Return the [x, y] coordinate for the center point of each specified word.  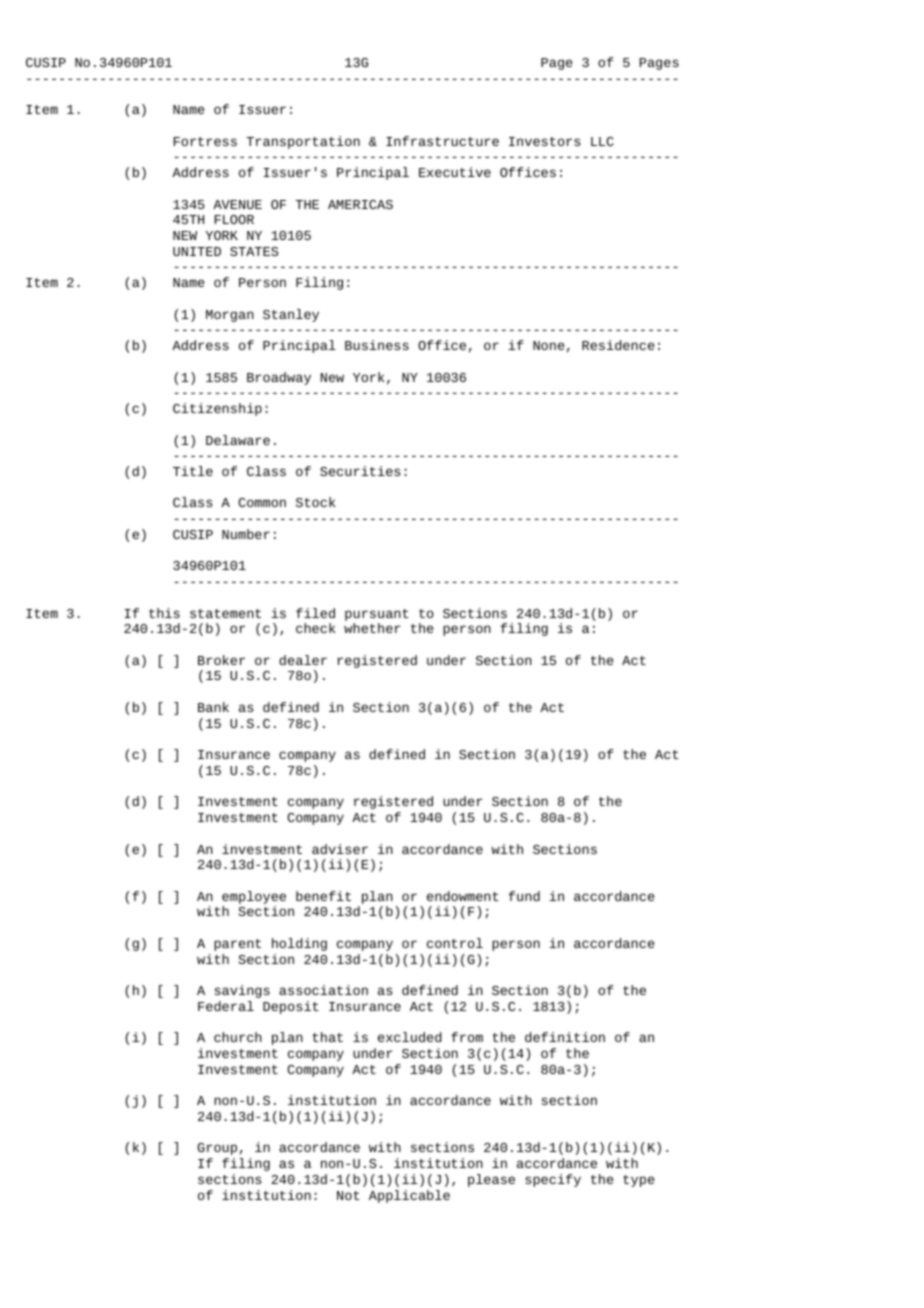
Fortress [205, 141]
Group [217, 1149]
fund [524, 896]
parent [237, 945]
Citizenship [217, 409]
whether [372, 628]
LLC [602, 141]
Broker [221, 660]
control [455, 943]
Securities [360, 471]
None [548, 345]
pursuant [377, 615]
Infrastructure [442, 141]
